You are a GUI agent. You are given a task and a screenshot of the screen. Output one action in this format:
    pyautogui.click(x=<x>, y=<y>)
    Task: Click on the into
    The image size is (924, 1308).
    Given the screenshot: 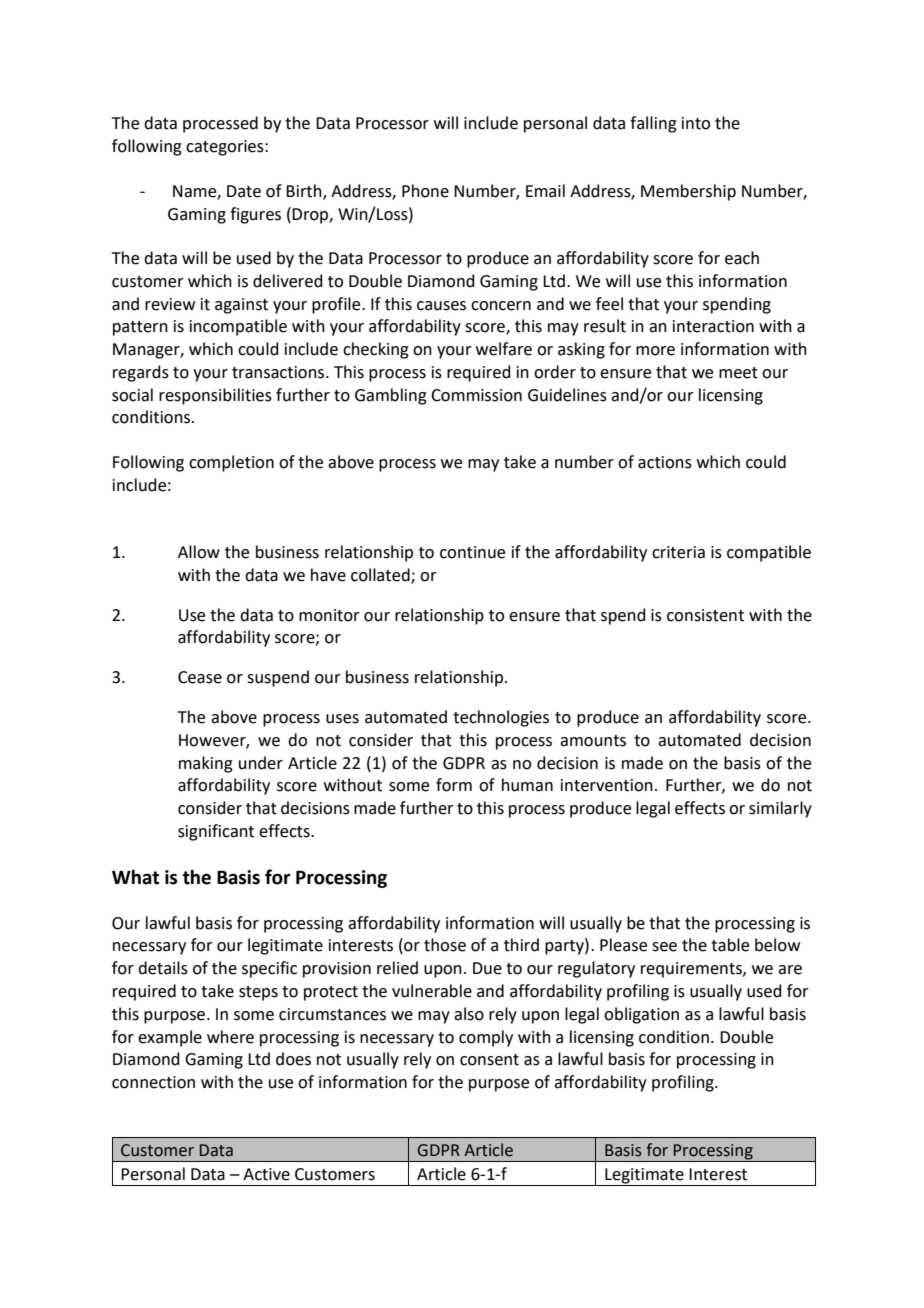 What is the action you would take?
    pyautogui.click(x=696, y=123)
